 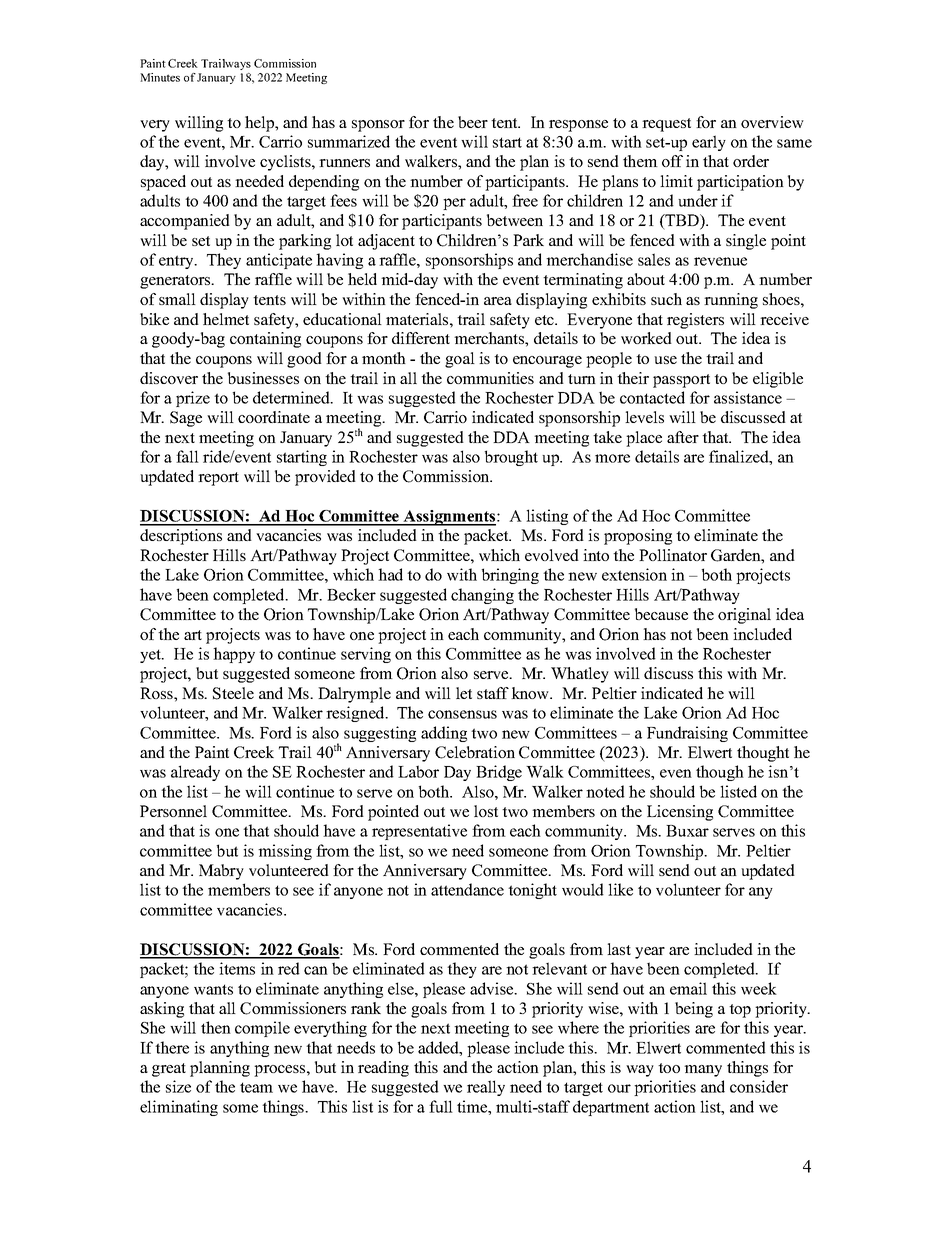 What do you see at coordinates (473, 122) in the document?
I see `beer` at bounding box center [473, 122].
